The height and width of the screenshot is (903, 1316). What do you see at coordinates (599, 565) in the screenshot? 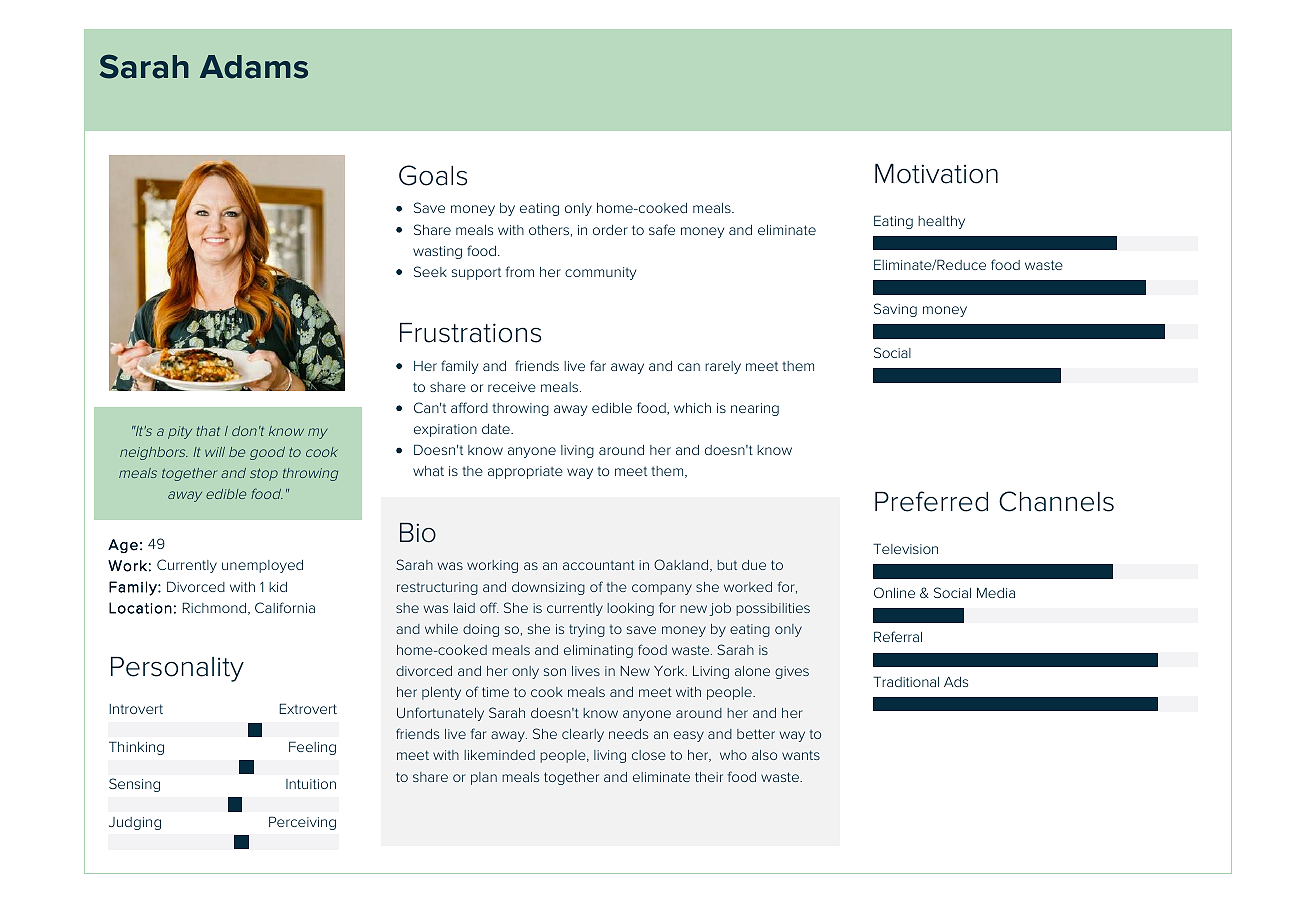
I see `accountant` at bounding box center [599, 565].
